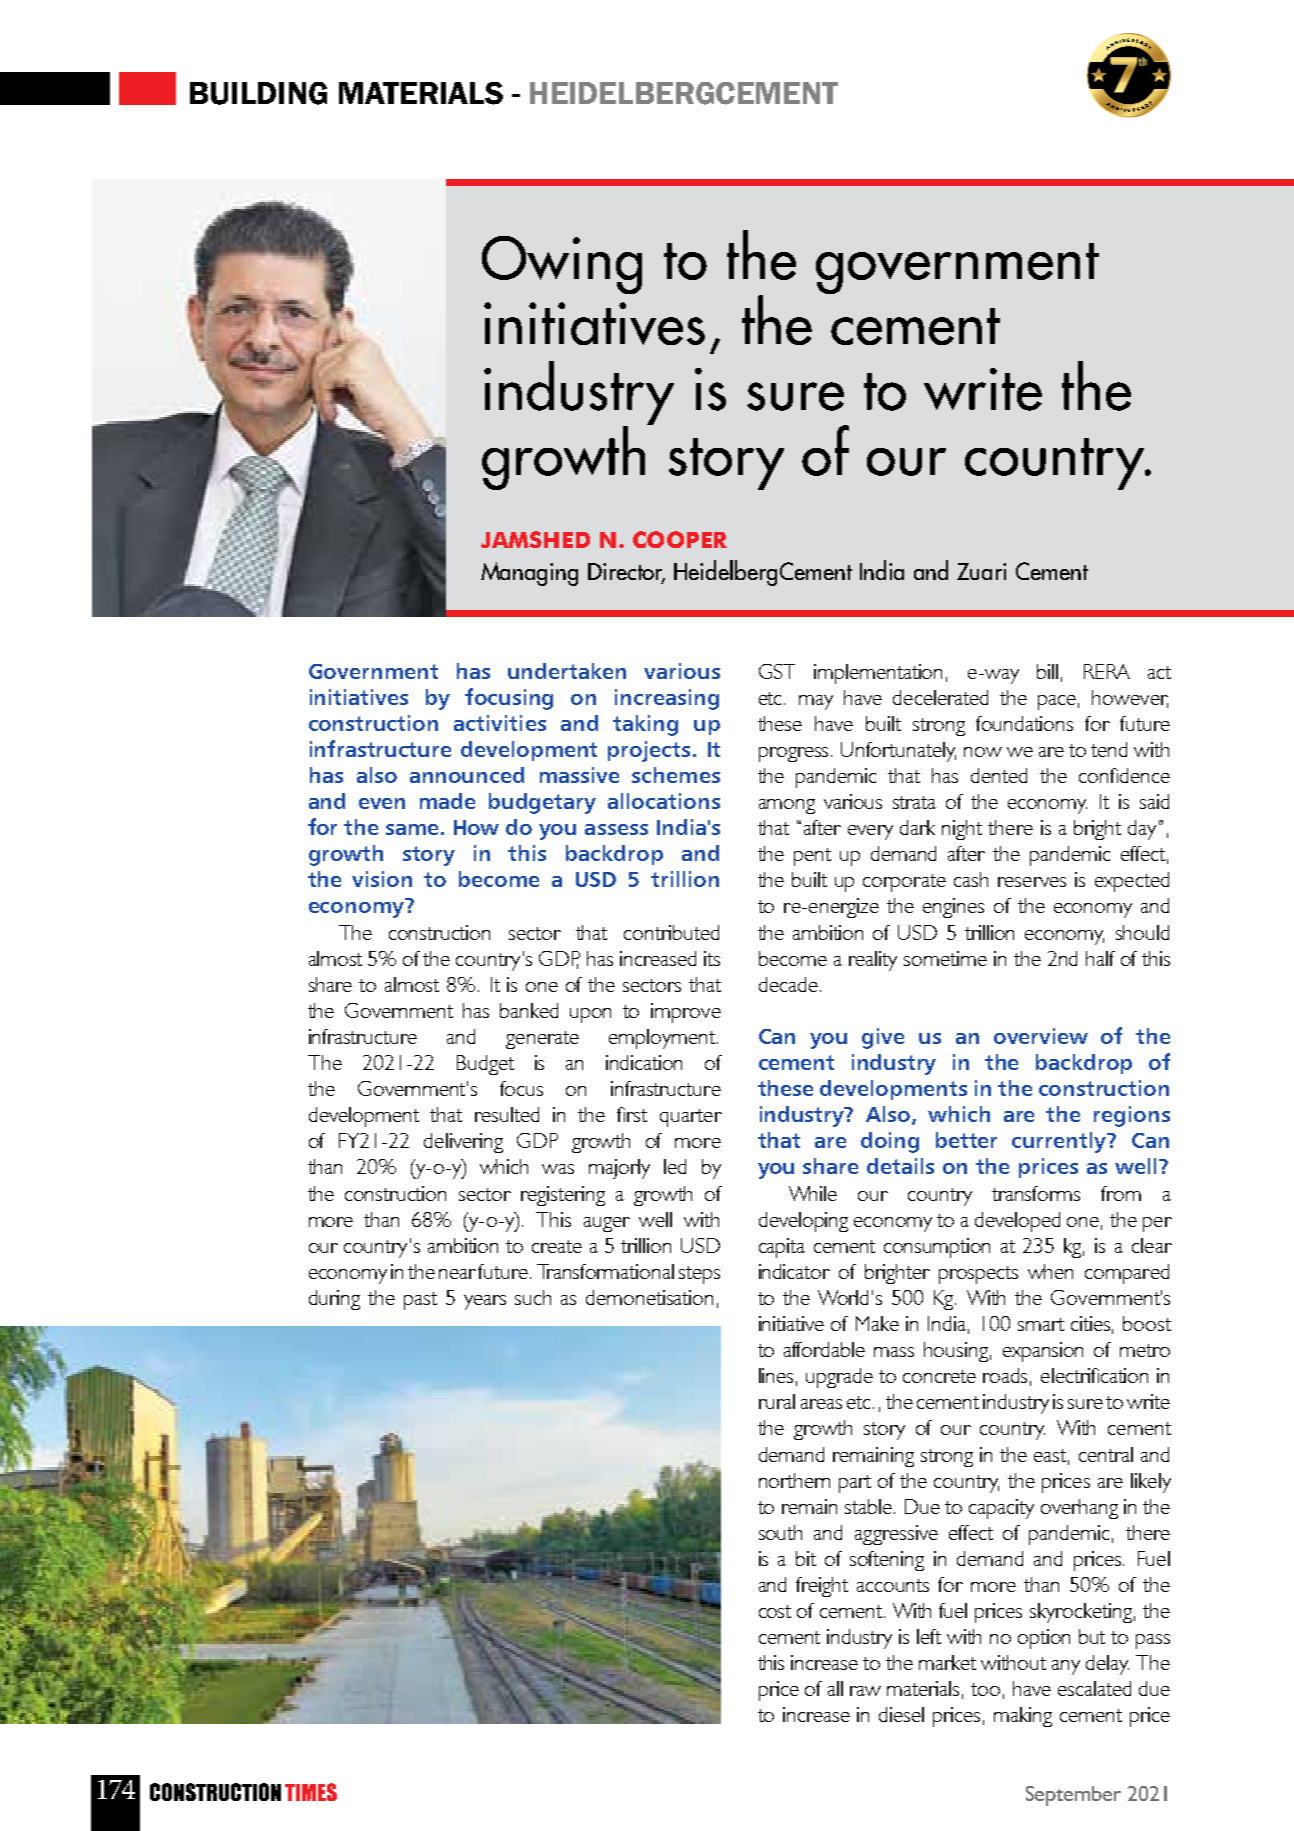 The height and width of the document is (1831, 1294). What do you see at coordinates (1047, 671) in the document?
I see `bill` at bounding box center [1047, 671].
